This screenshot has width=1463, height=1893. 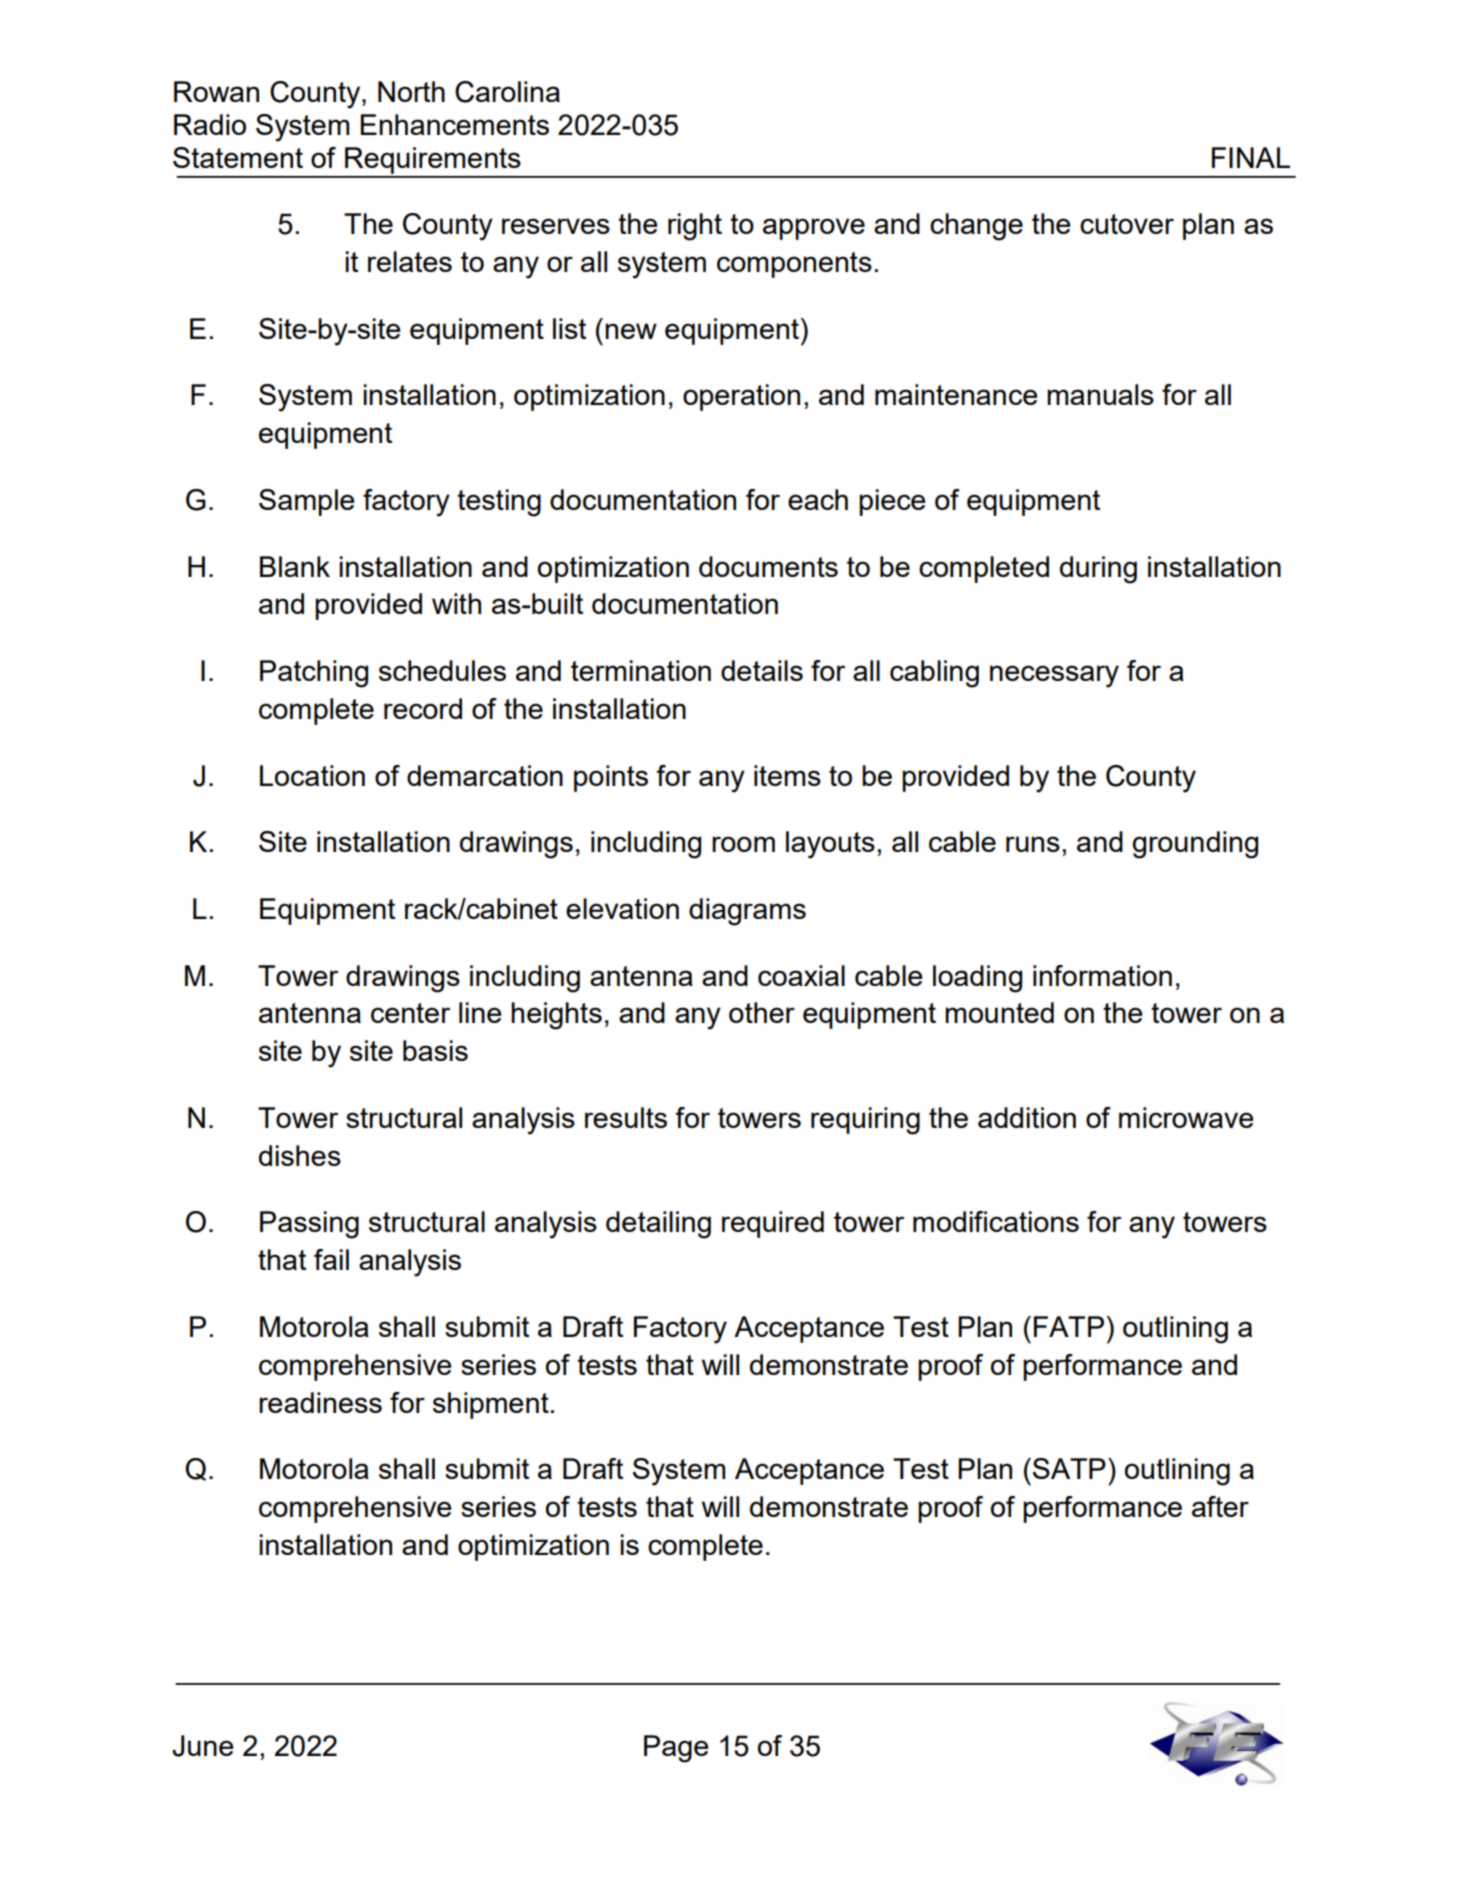 I want to click on Sample, so click(x=306, y=502).
